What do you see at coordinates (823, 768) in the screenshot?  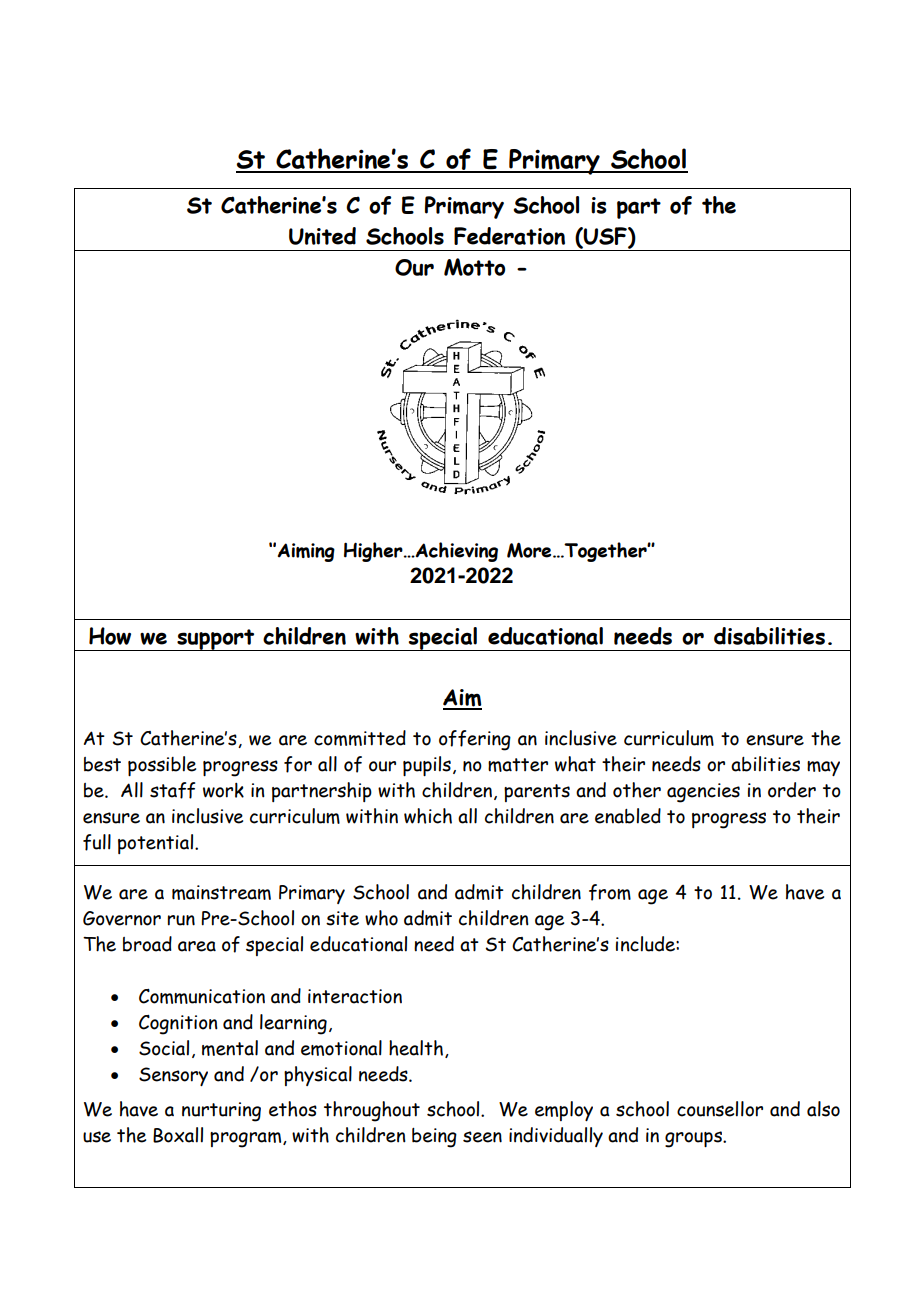 I see `may` at bounding box center [823, 768].
